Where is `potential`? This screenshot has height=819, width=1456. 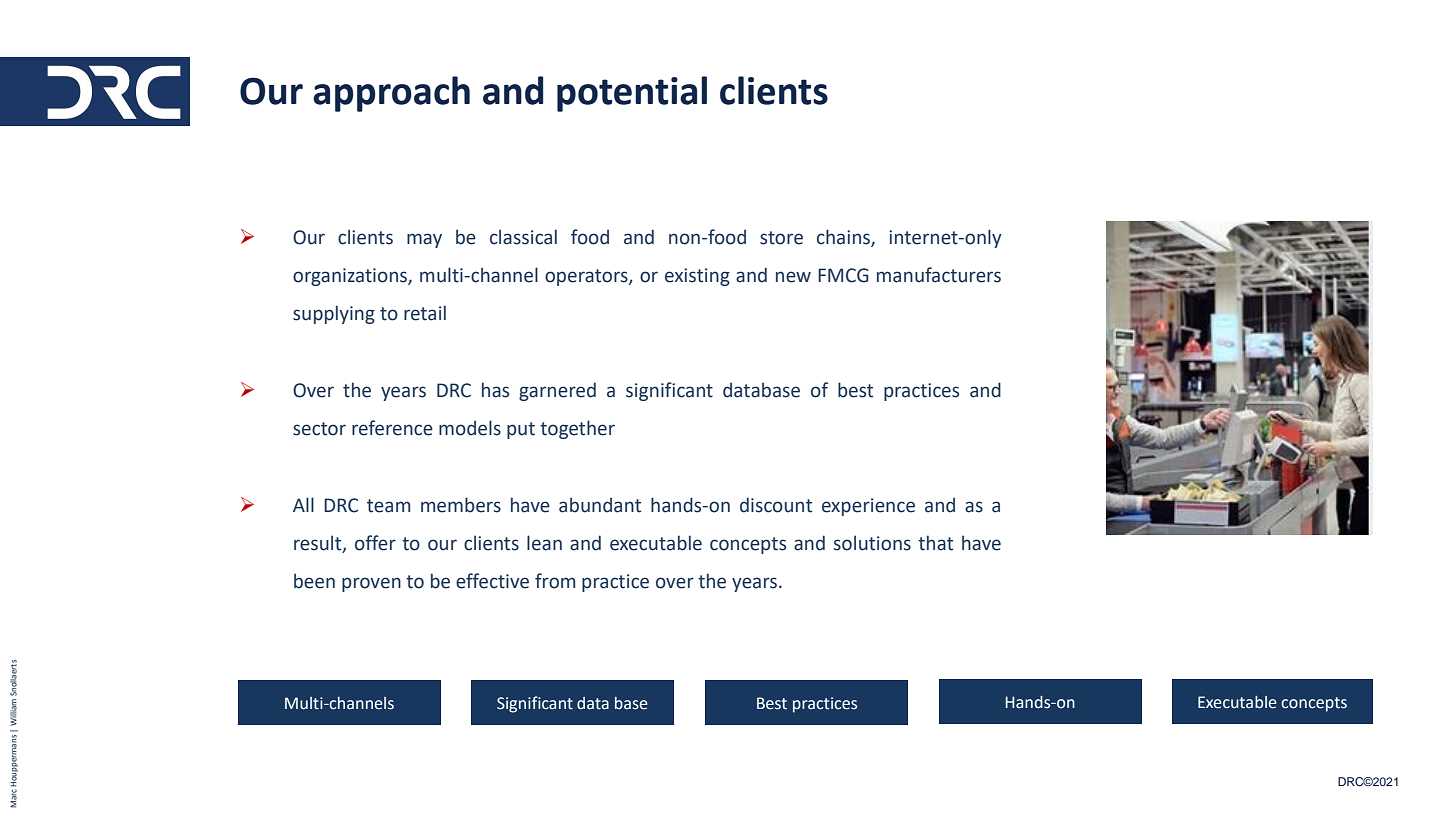 potential is located at coordinates (632, 94).
